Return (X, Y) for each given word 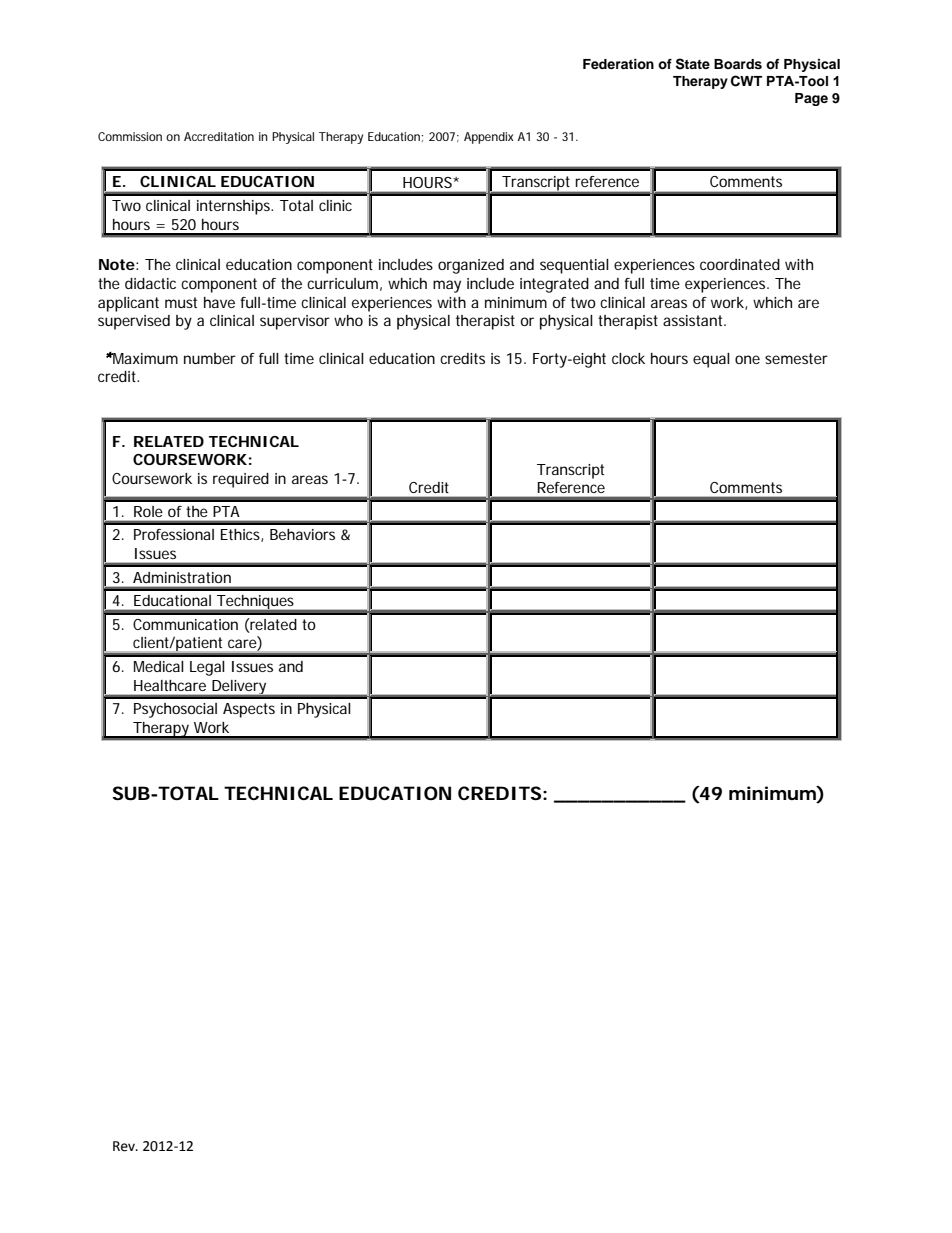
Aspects (249, 710)
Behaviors (302, 534)
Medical (159, 666)
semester (796, 358)
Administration (182, 577)
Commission (130, 136)
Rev (125, 1146)
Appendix (489, 138)
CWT (746, 81)
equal (711, 360)
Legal (207, 668)
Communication (185, 624)
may (447, 286)
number (210, 358)
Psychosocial (175, 710)
